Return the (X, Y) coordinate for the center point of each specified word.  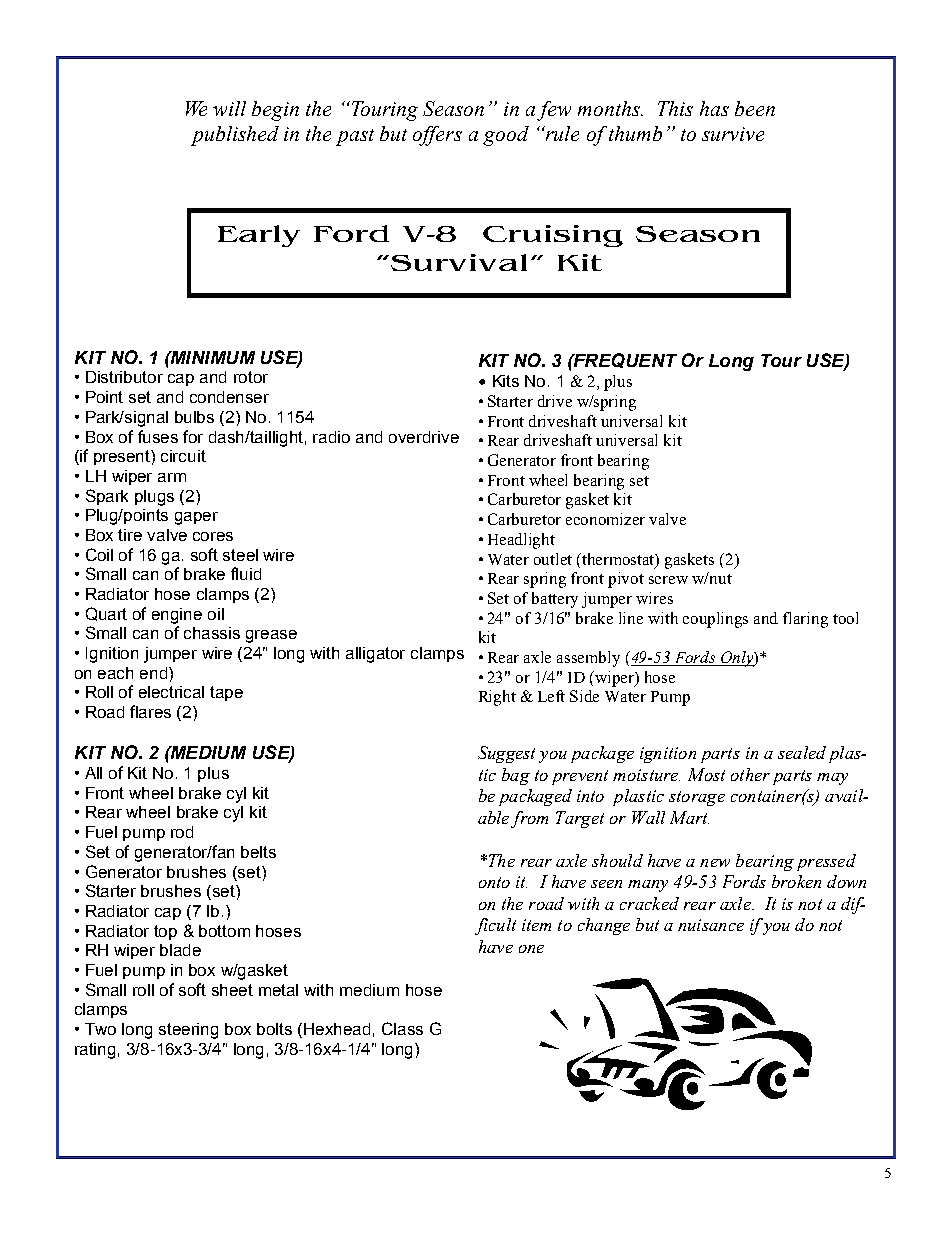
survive (733, 134)
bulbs (194, 417)
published (235, 136)
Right (497, 698)
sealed (802, 752)
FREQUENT (624, 360)
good (506, 136)
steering (188, 1031)
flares (150, 711)
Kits (506, 381)
